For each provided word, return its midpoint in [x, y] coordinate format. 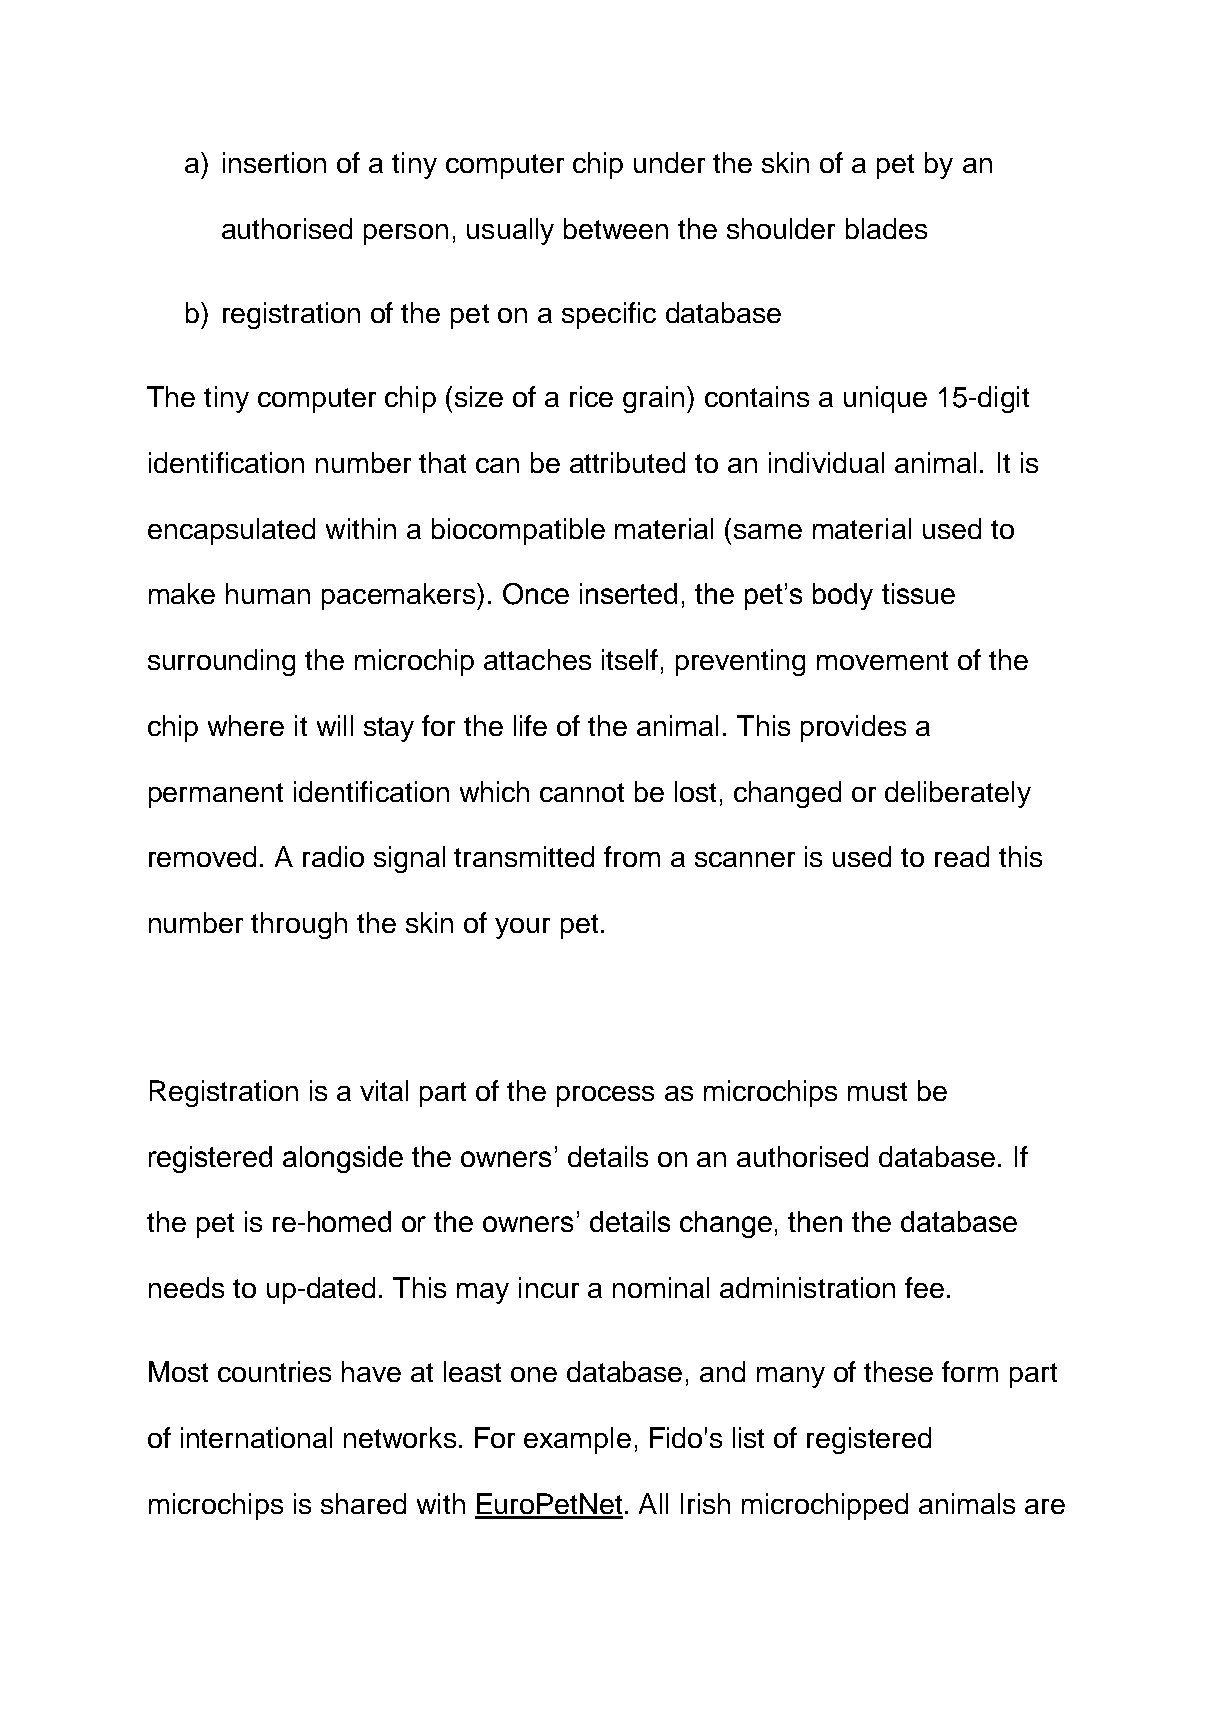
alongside [343, 1159]
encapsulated [231, 531]
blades [886, 228]
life [530, 725]
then [815, 1221]
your [522, 928]
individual [826, 462]
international [256, 1437]
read [962, 856]
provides [853, 728]
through [299, 925]
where [246, 725]
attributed [627, 462]
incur [549, 1287]
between [616, 228]
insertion [274, 162]
